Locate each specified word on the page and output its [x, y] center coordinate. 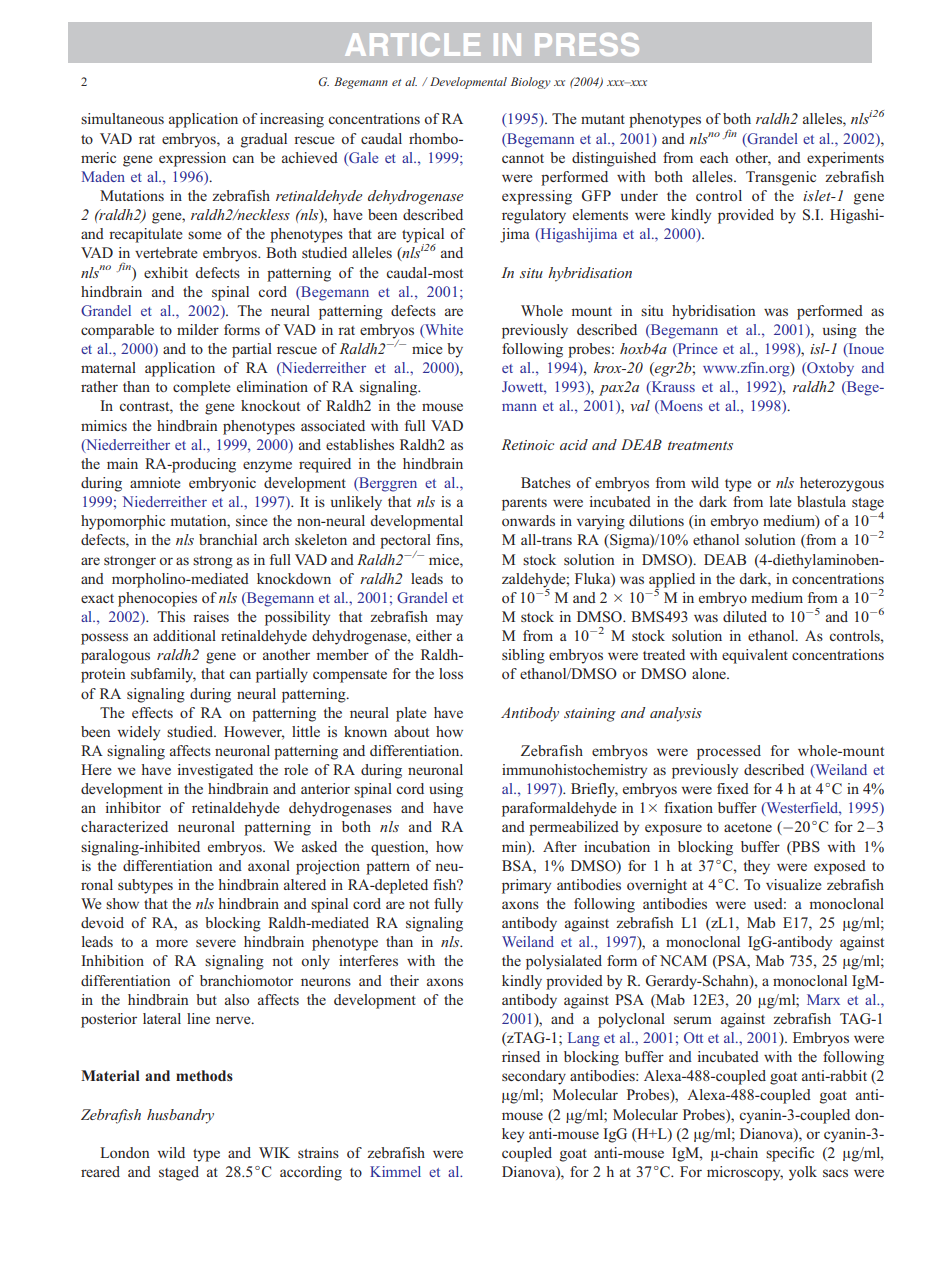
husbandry [180, 1116]
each [714, 157]
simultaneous [122, 118]
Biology [531, 83]
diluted [745, 616]
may [449, 620]
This [171, 616]
